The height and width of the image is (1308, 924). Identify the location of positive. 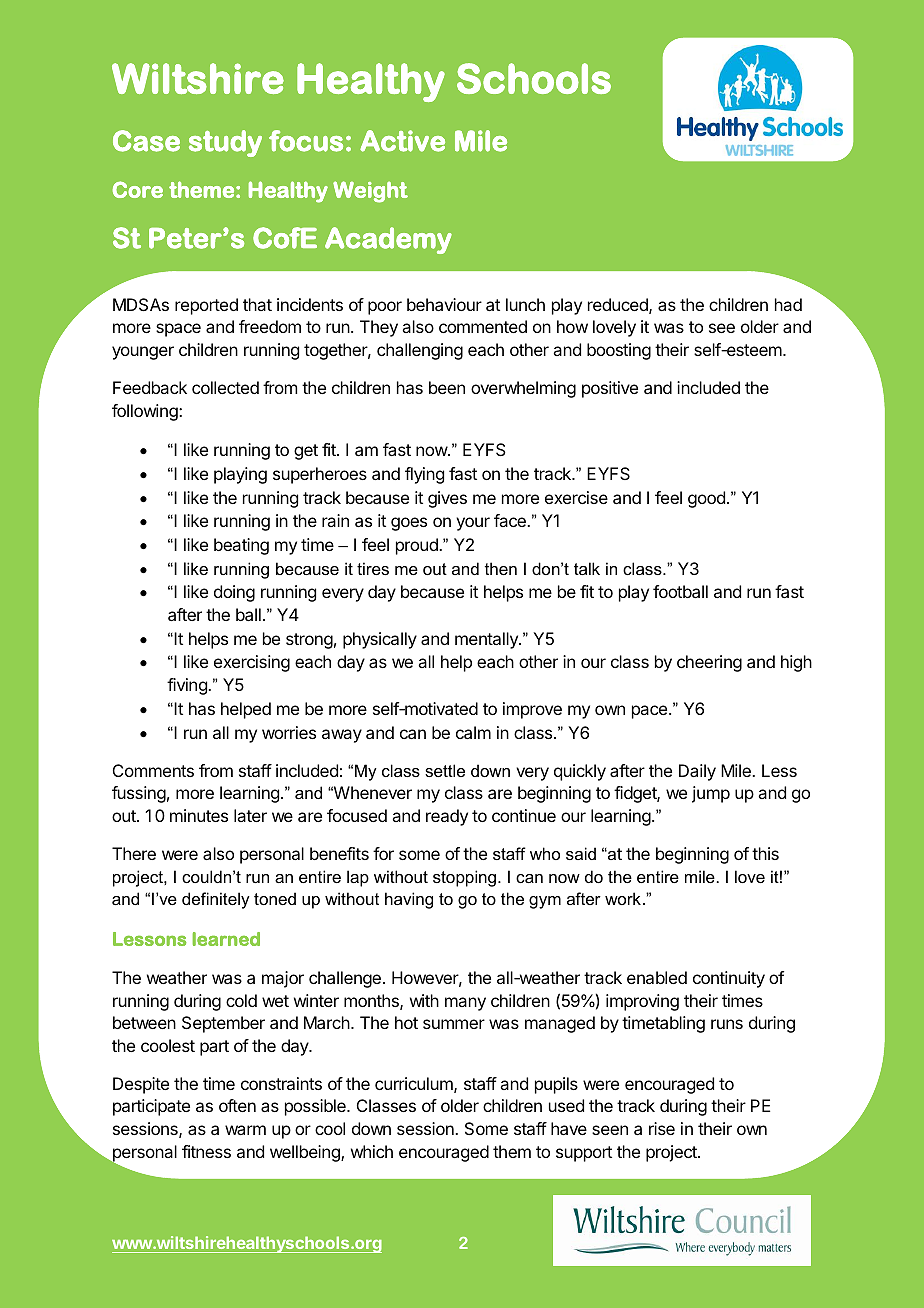
(610, 389).
